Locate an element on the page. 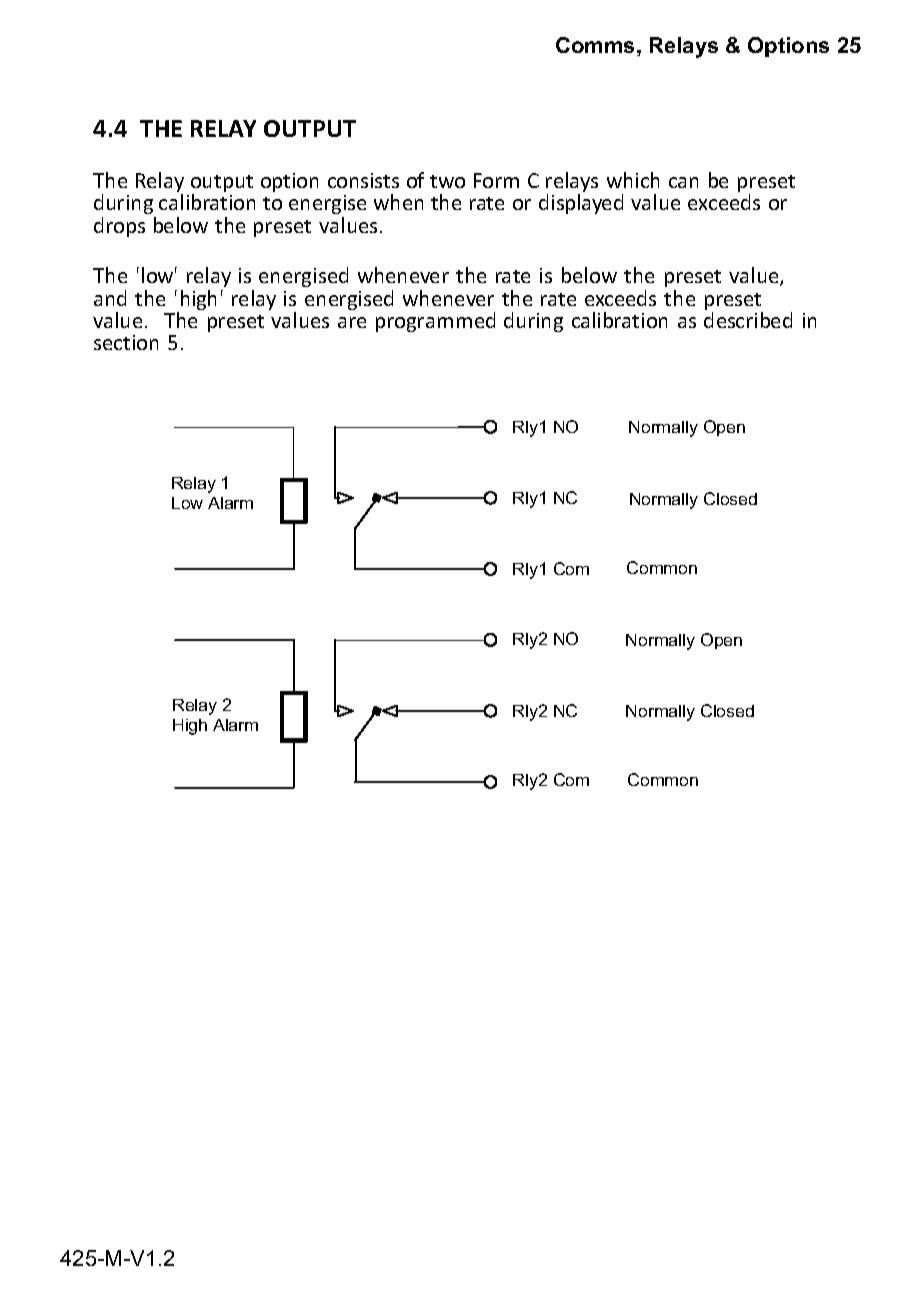 This page has width=924, height=1311. programmed is located at coordinates (435, 322).
